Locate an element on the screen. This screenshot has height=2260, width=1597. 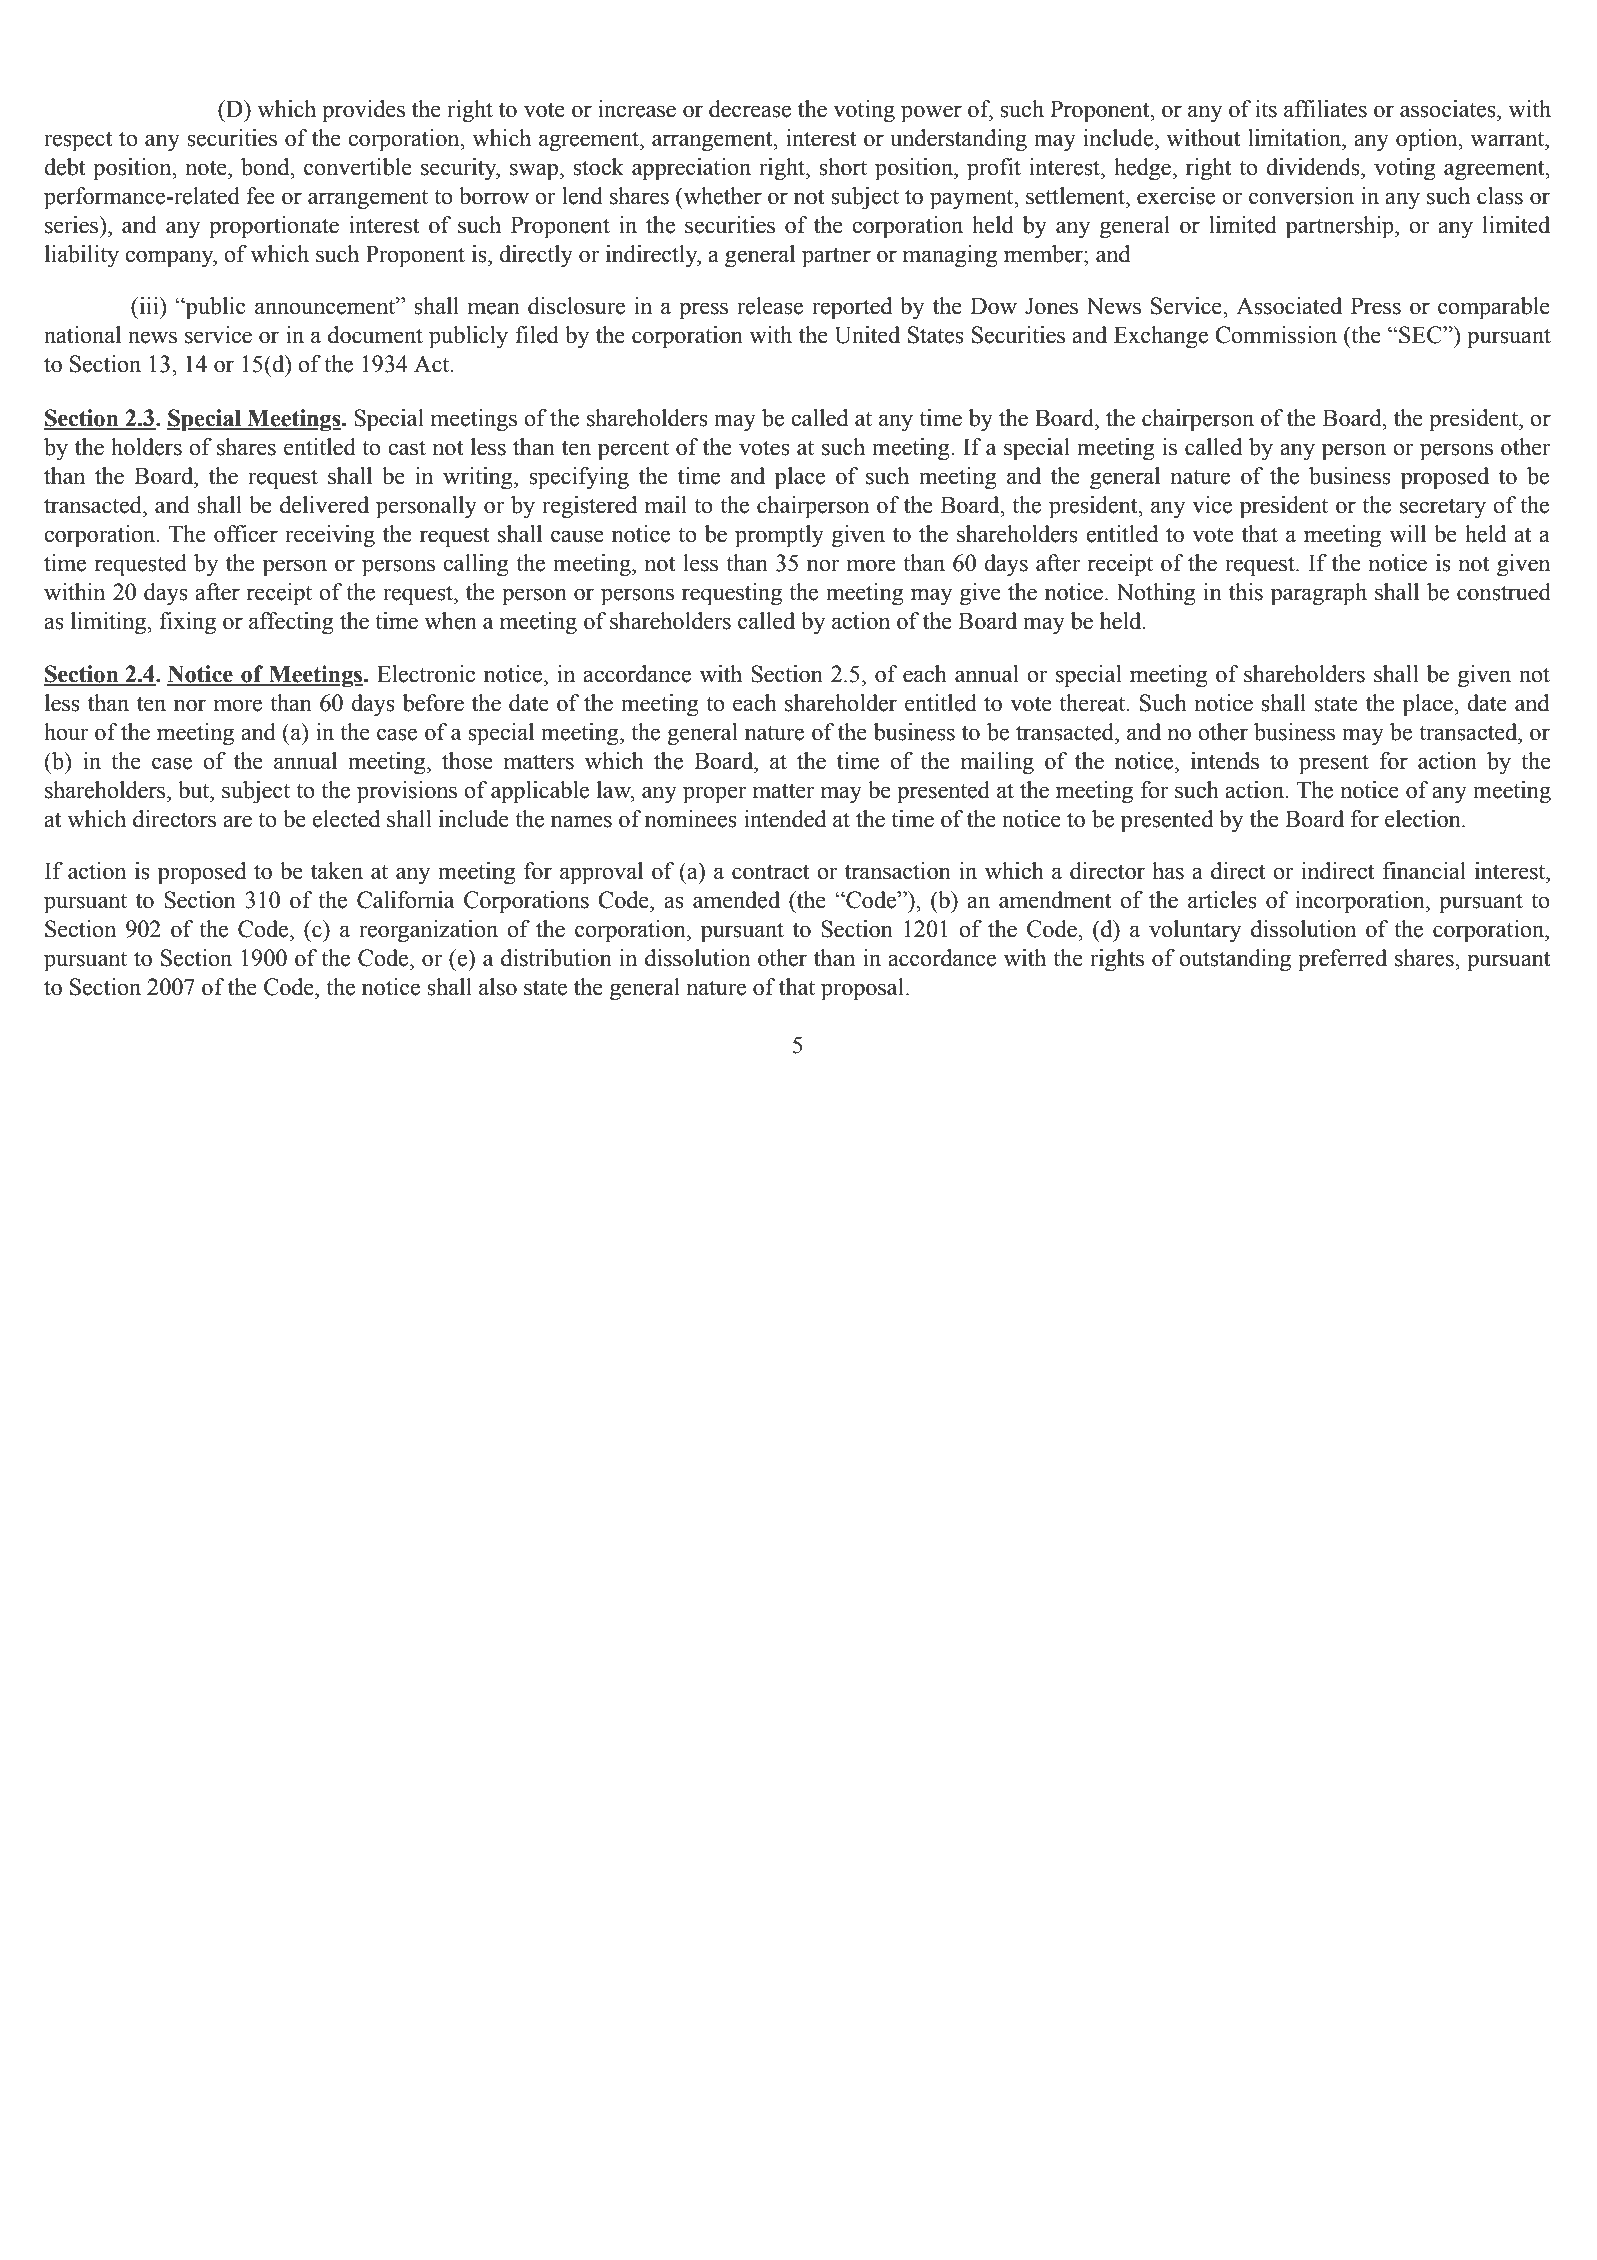
promptly is located at coordinates (779, 536).
